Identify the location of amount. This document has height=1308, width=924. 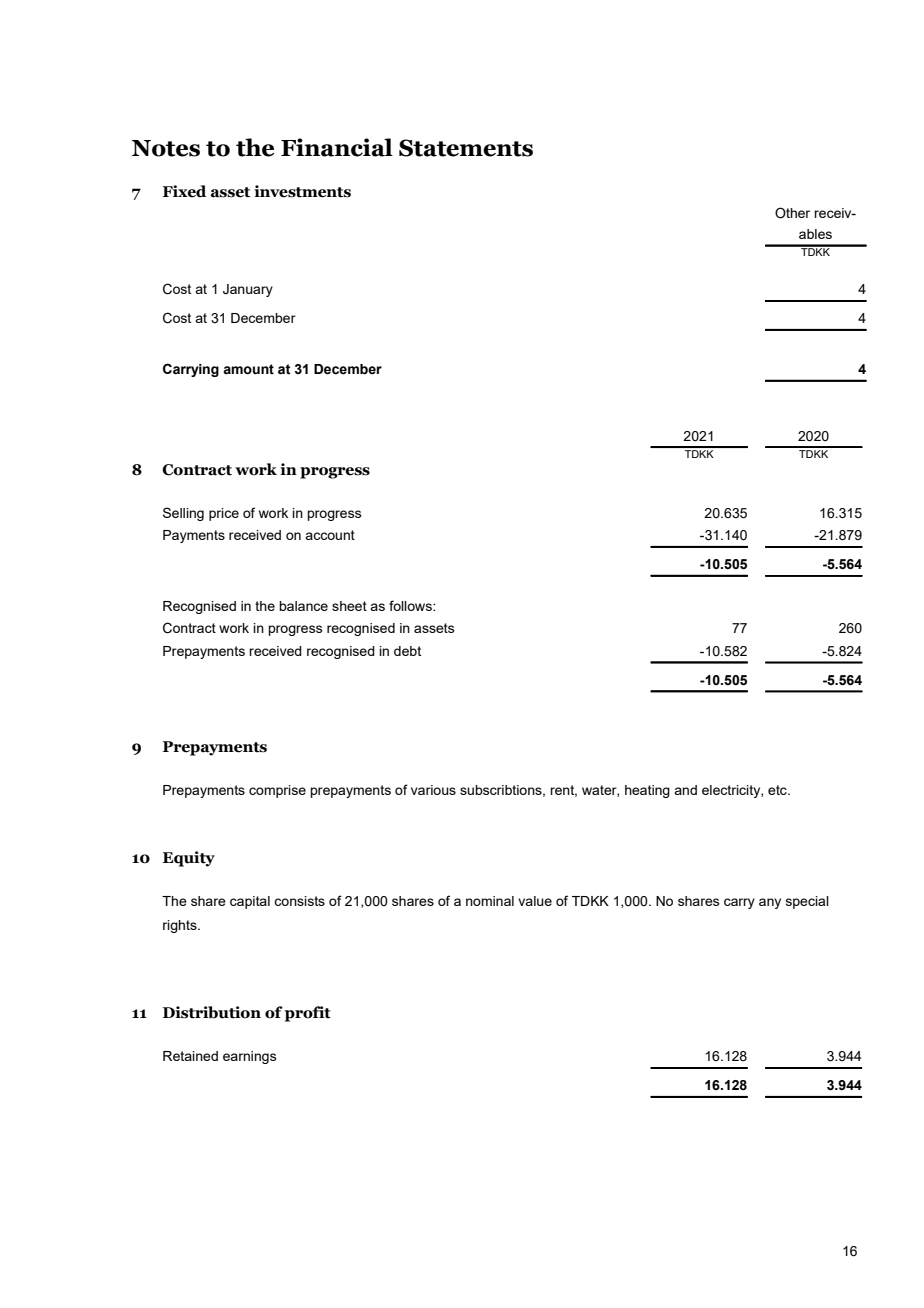
(248, 369).
